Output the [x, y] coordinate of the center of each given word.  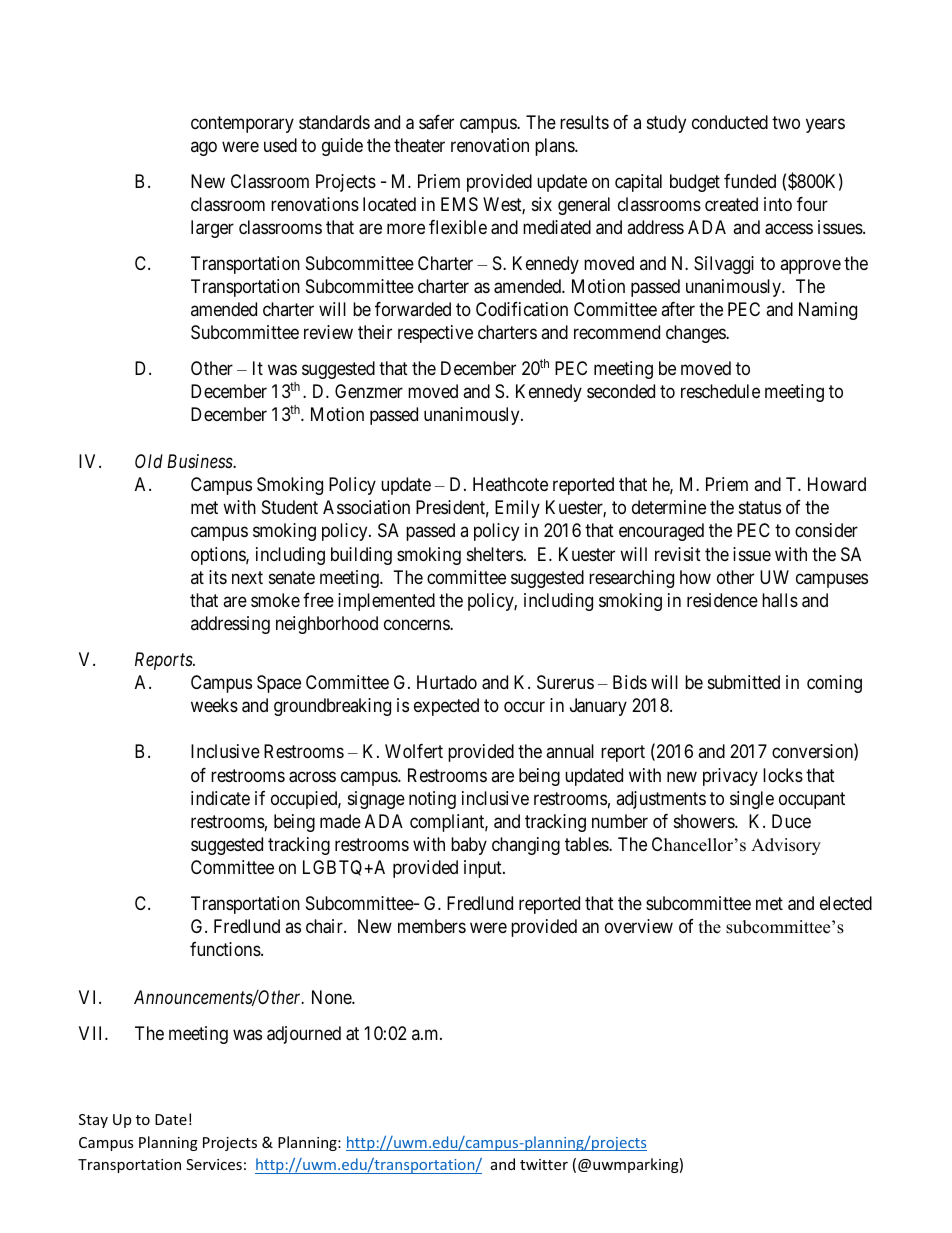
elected [846, 903]
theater [419, 145]
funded [750, 181]
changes [696, 334]
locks [783, 775]
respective [435, 334]
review [328, 332]
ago [204, 149]
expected [446, 707]
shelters [495, 554]
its [218, 577]
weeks [214, 705]
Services [214, 1164]
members [432, 926]
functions [226, 949]
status [760, 508]
